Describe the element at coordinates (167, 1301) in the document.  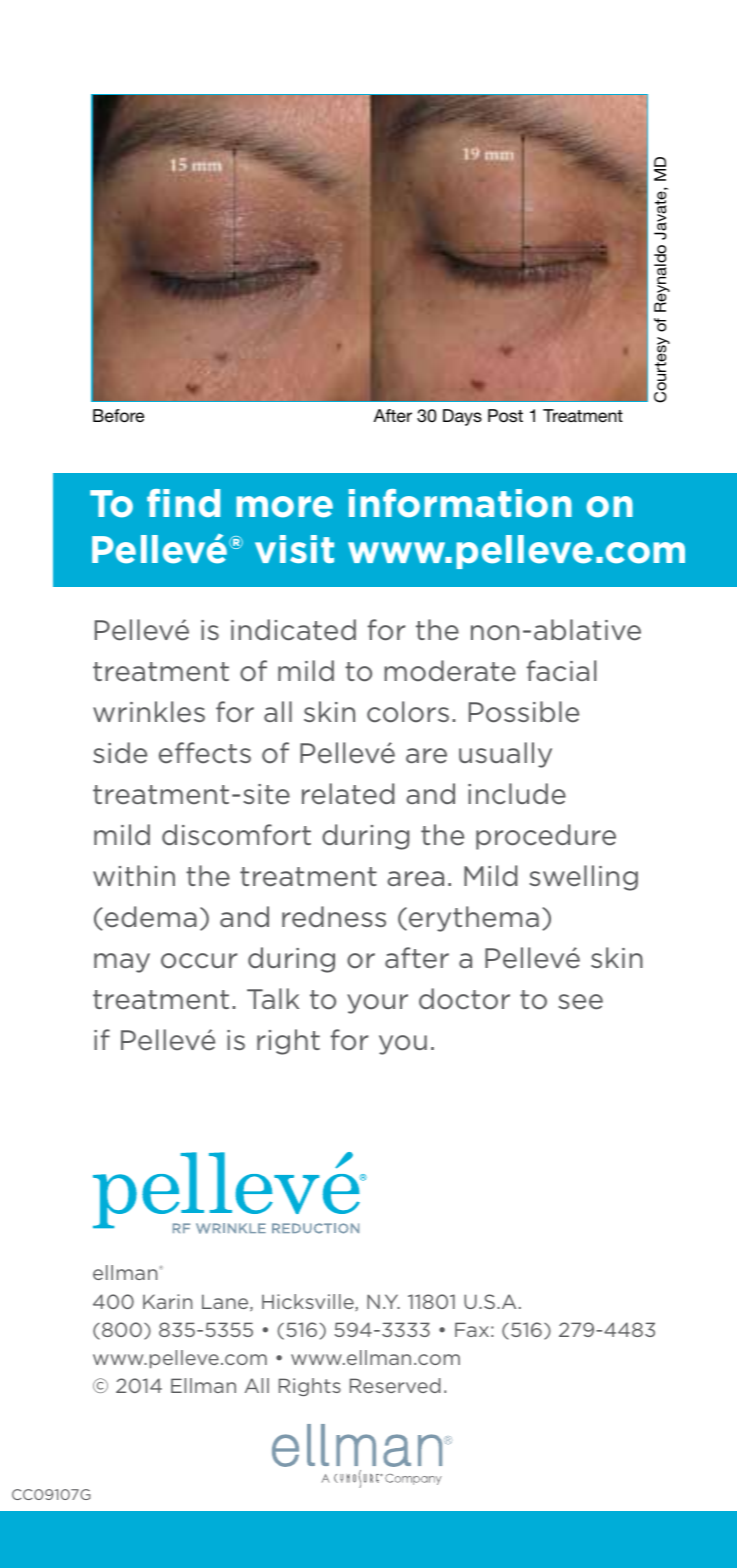
I see `Karin` at that location.
